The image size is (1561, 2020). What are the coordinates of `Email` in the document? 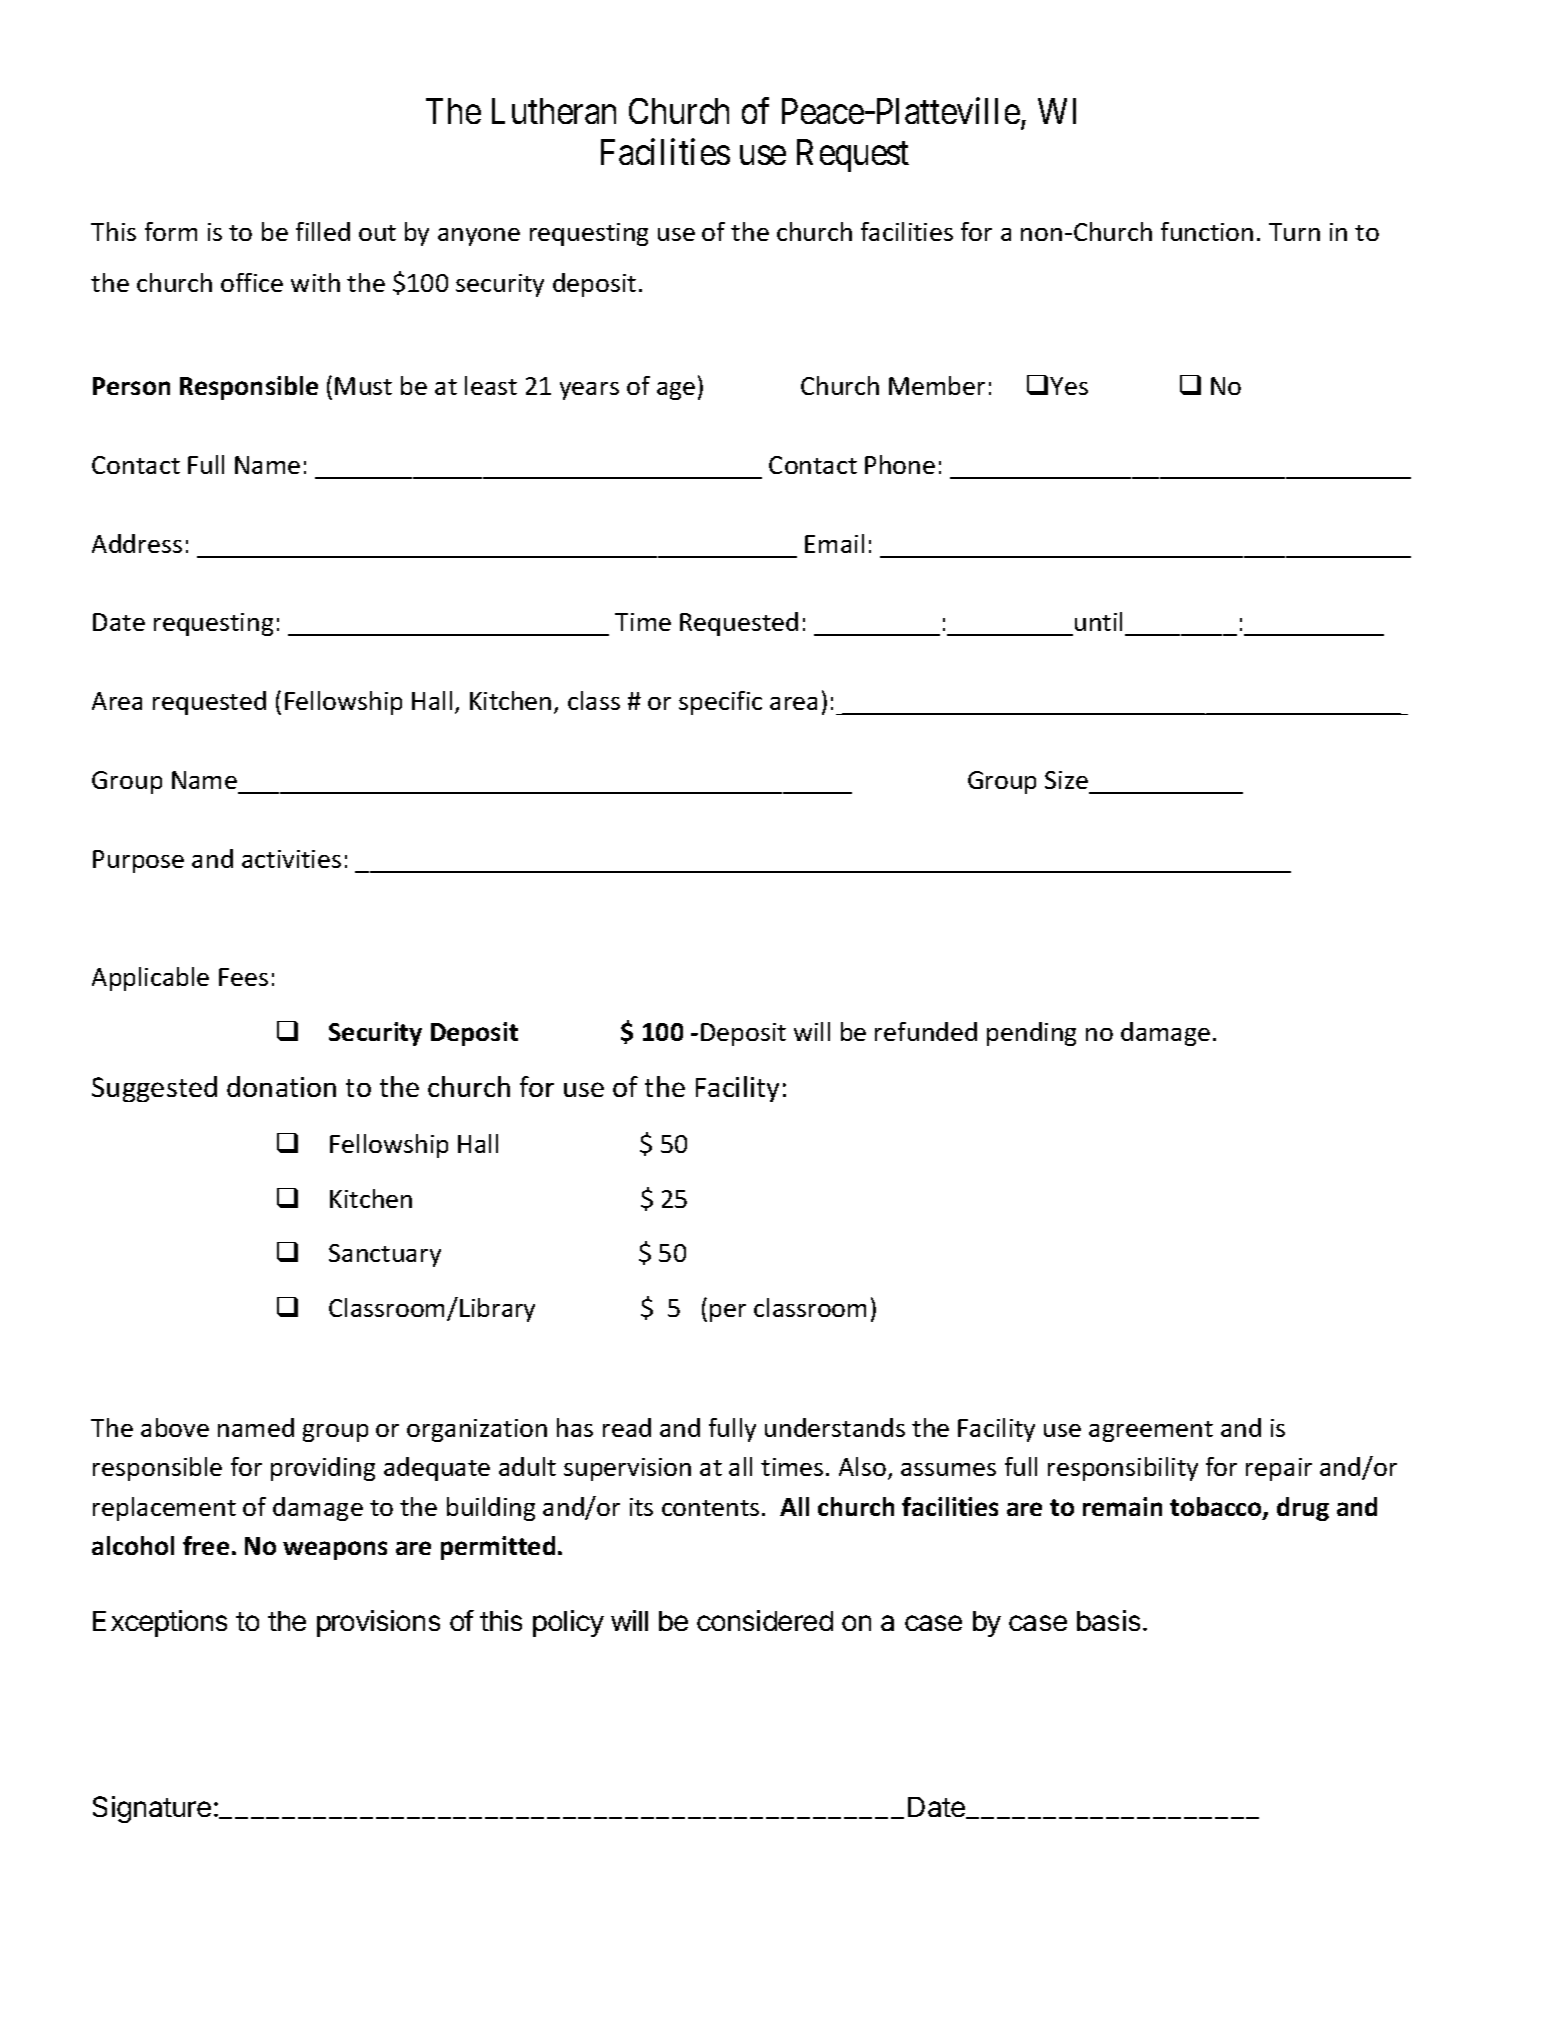 It's located at (834, 543).
